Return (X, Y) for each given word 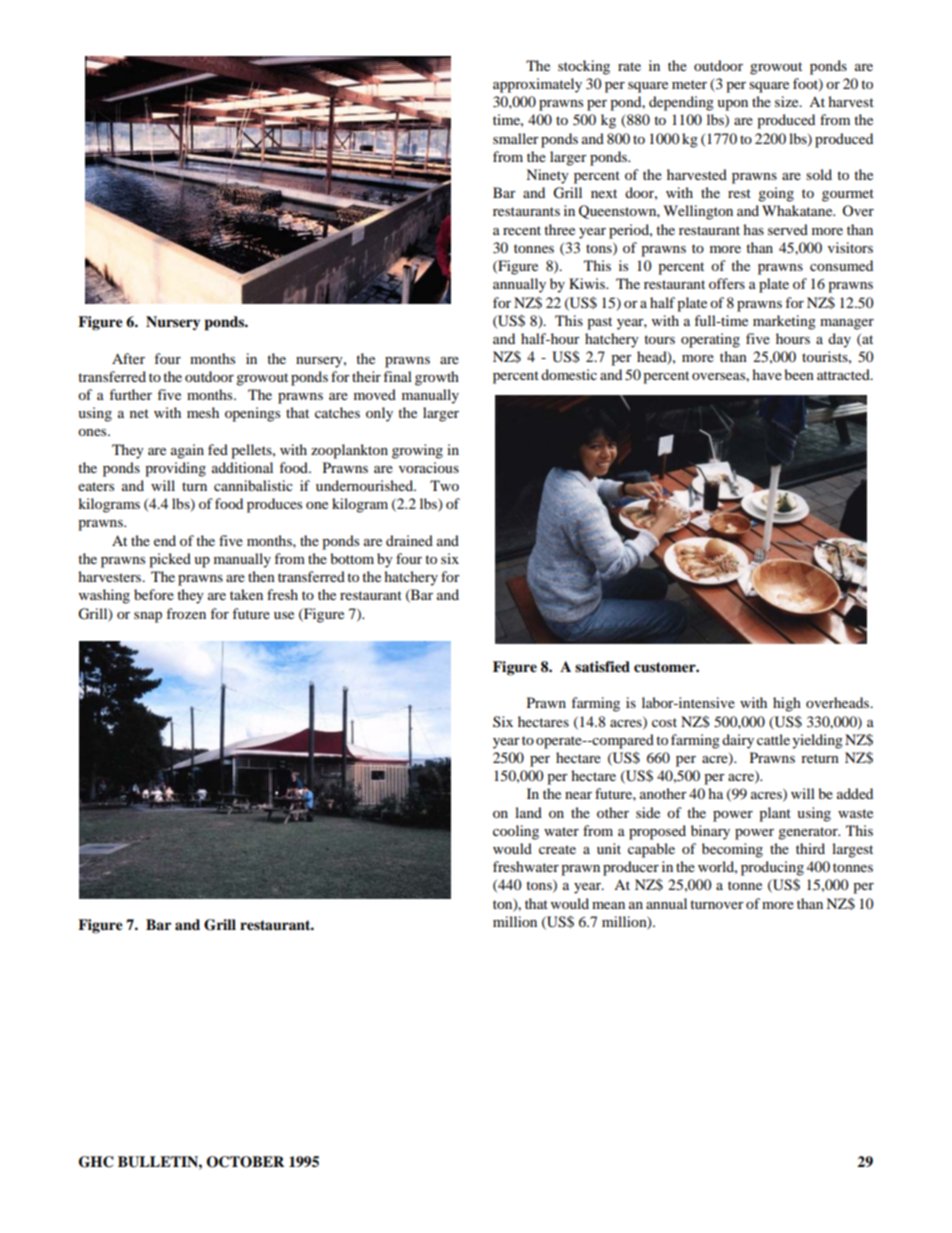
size (788, 101)
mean (608, 905)
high (787, 704)
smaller (516, 138)
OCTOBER (245, 1162)
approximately (537, 85)
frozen (186, 613)
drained (409, 540)
